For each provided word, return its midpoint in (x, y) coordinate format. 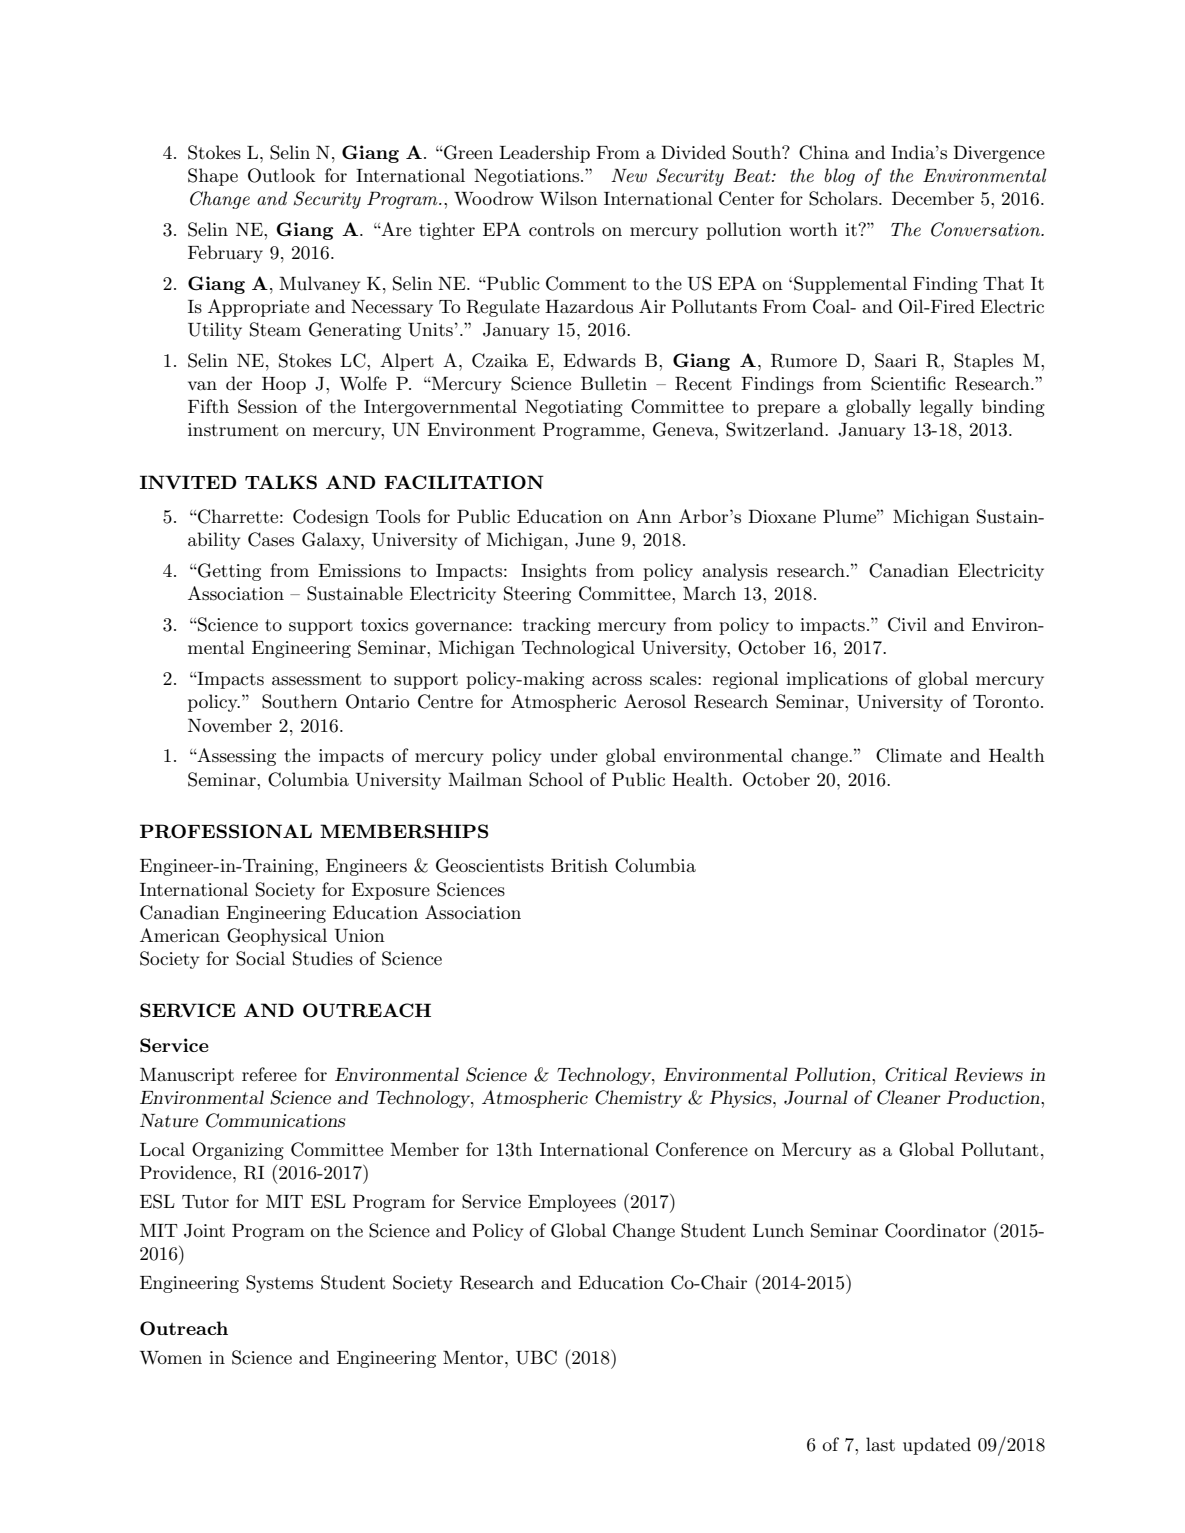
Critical (916, 1074)
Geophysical (277, 937)
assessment (316, 679)
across (617, 681)
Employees (572, 1203)
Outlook (281, 175)
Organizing (238, 1151)
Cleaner (909, 1097)
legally (946, 408)
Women (171, 1358)
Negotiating (574, 408)
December (933, 198)
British (579, 865)
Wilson (569, 198)
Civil (907, 624)
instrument (233, 430)
